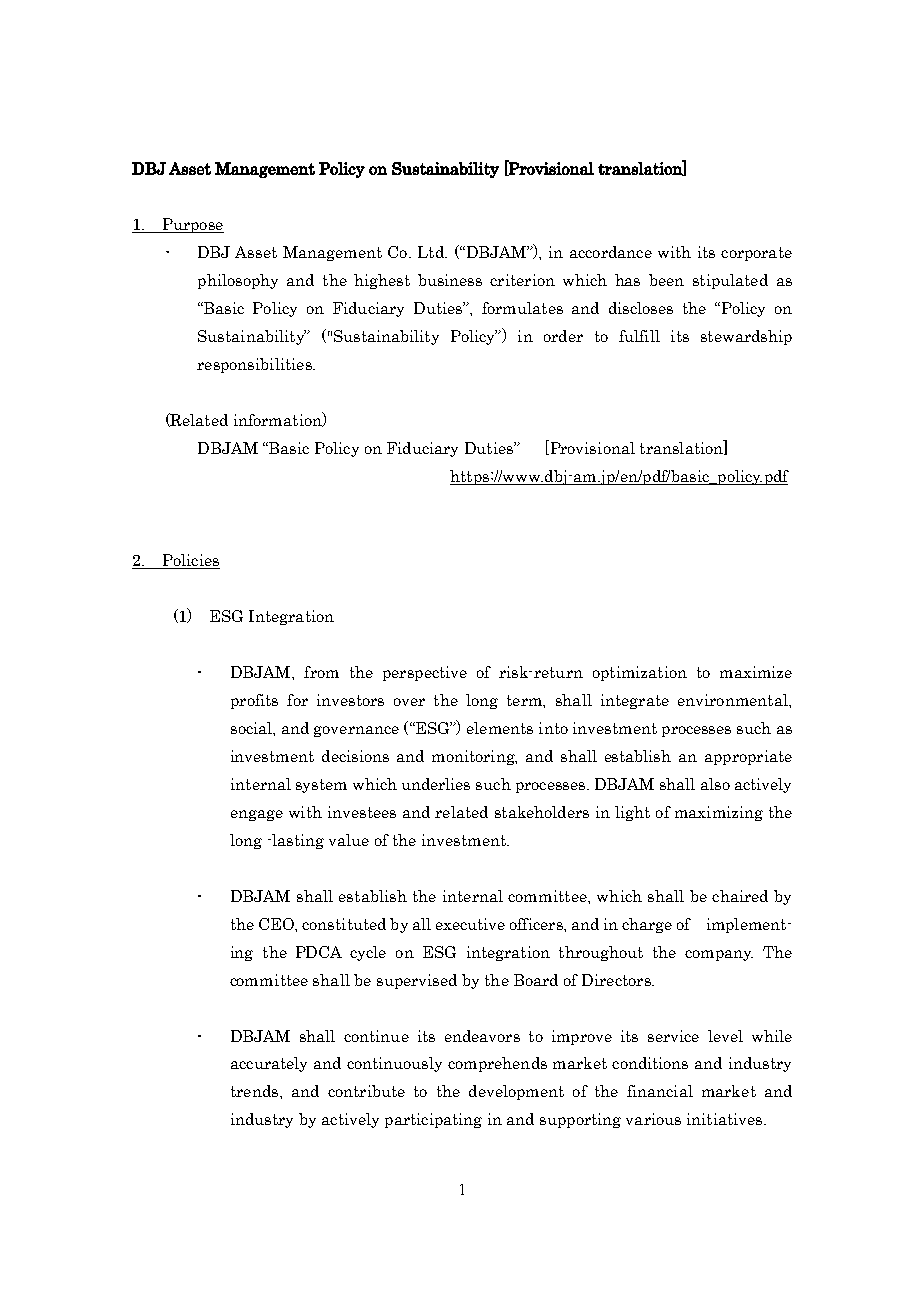 This screenshot has height=1308, width=924. I want to click on stipulated, so click(730, 281).
